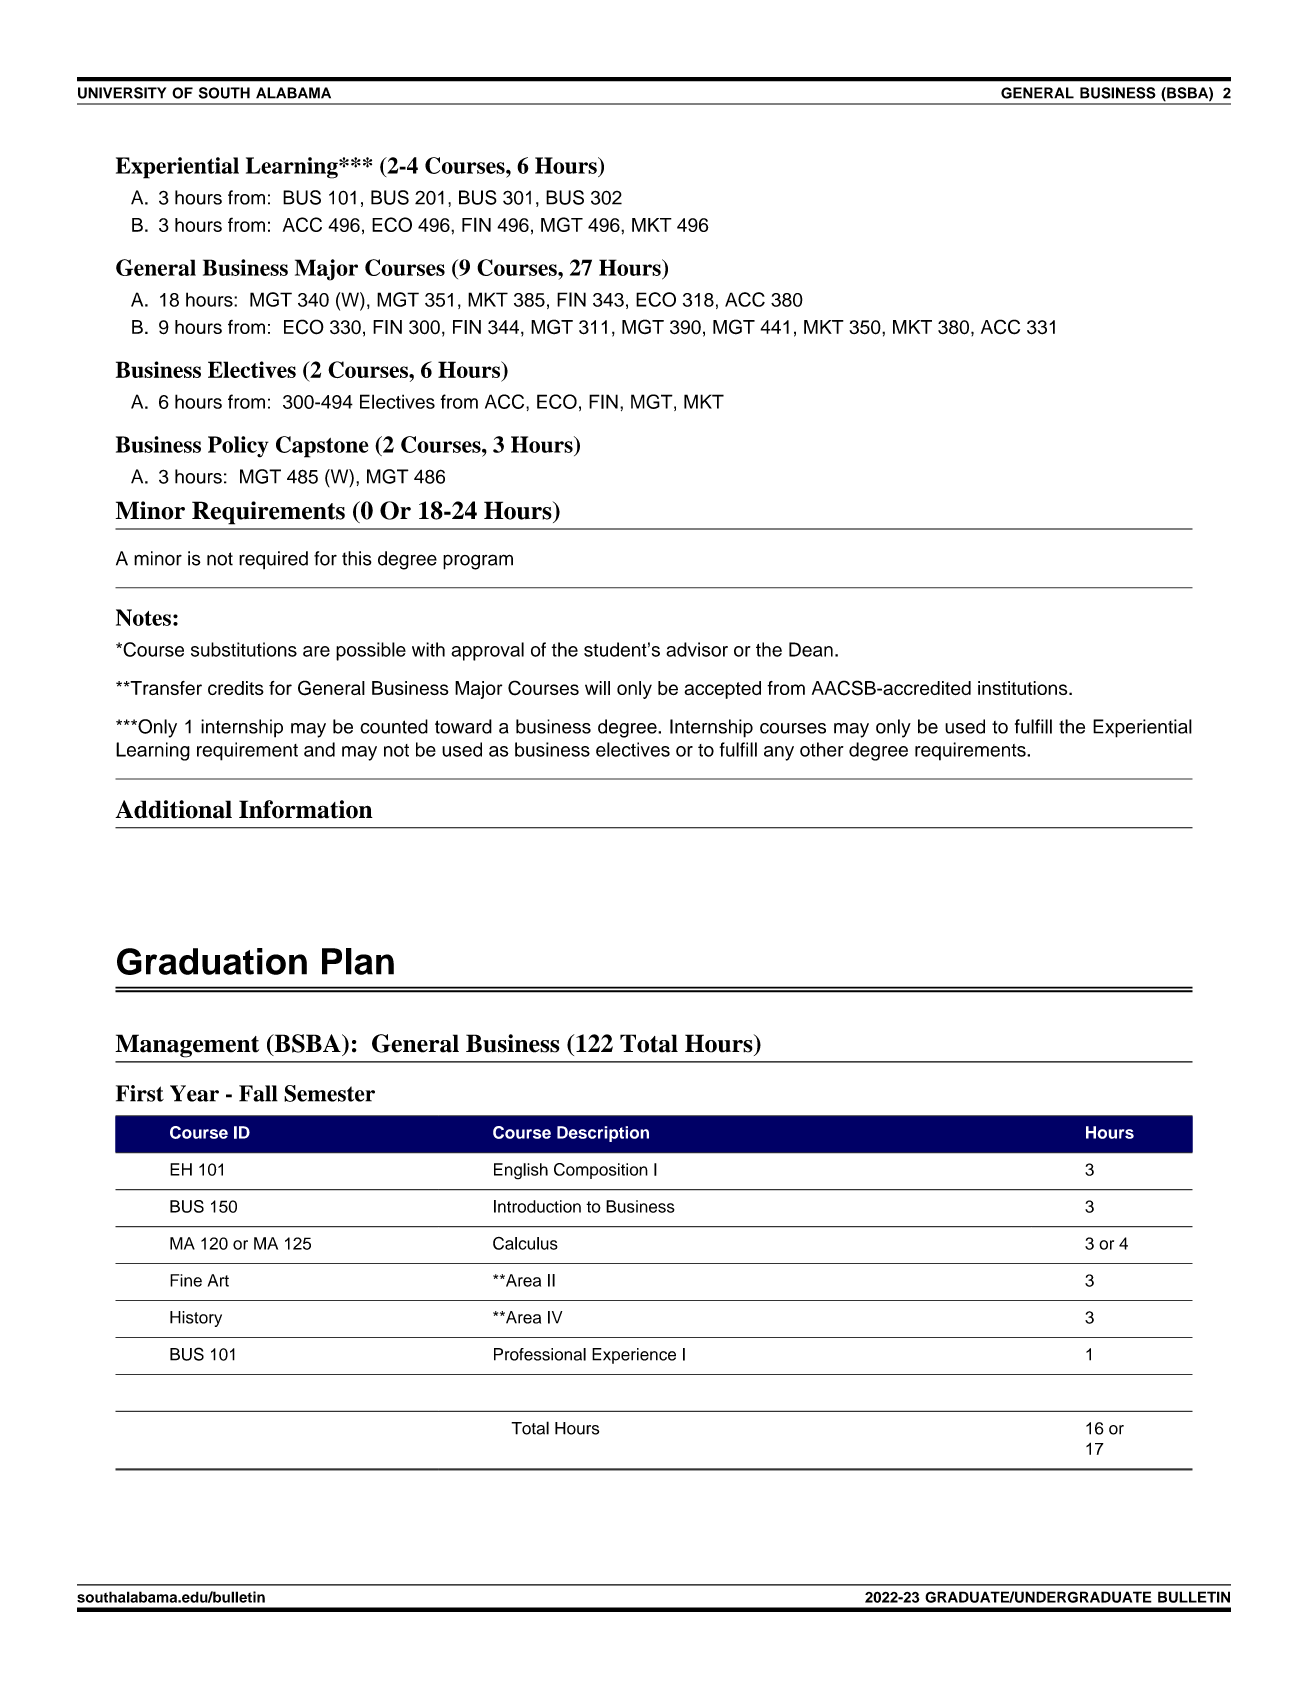 This image has width=1308, height=1692. What do you see at coordinates (187, 1046) in the image?
I see `Management` at bounding box center [187, 1046].
